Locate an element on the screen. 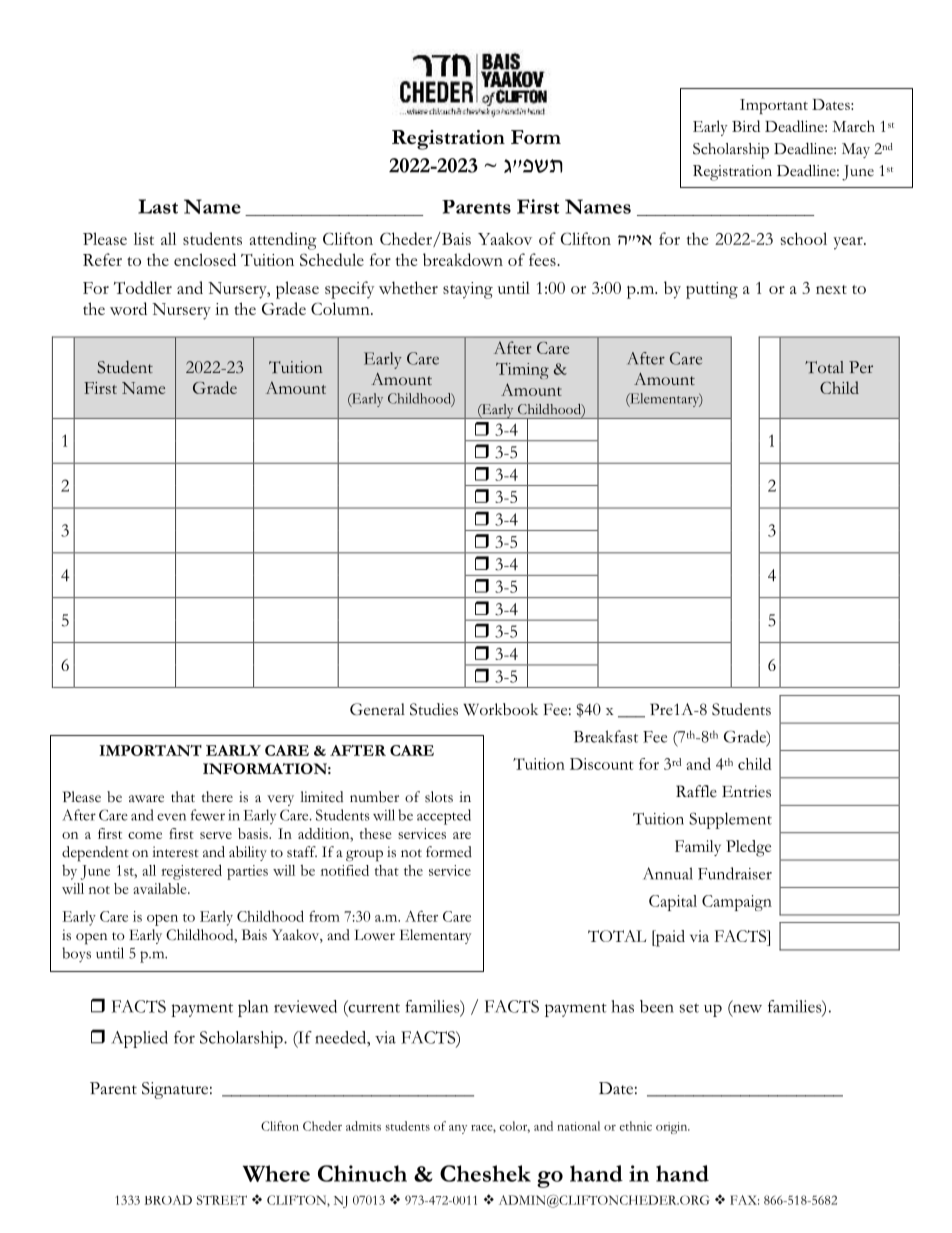 The width and height of the screenshot is (952, 1233). word is located at coordinates (128, 308).
